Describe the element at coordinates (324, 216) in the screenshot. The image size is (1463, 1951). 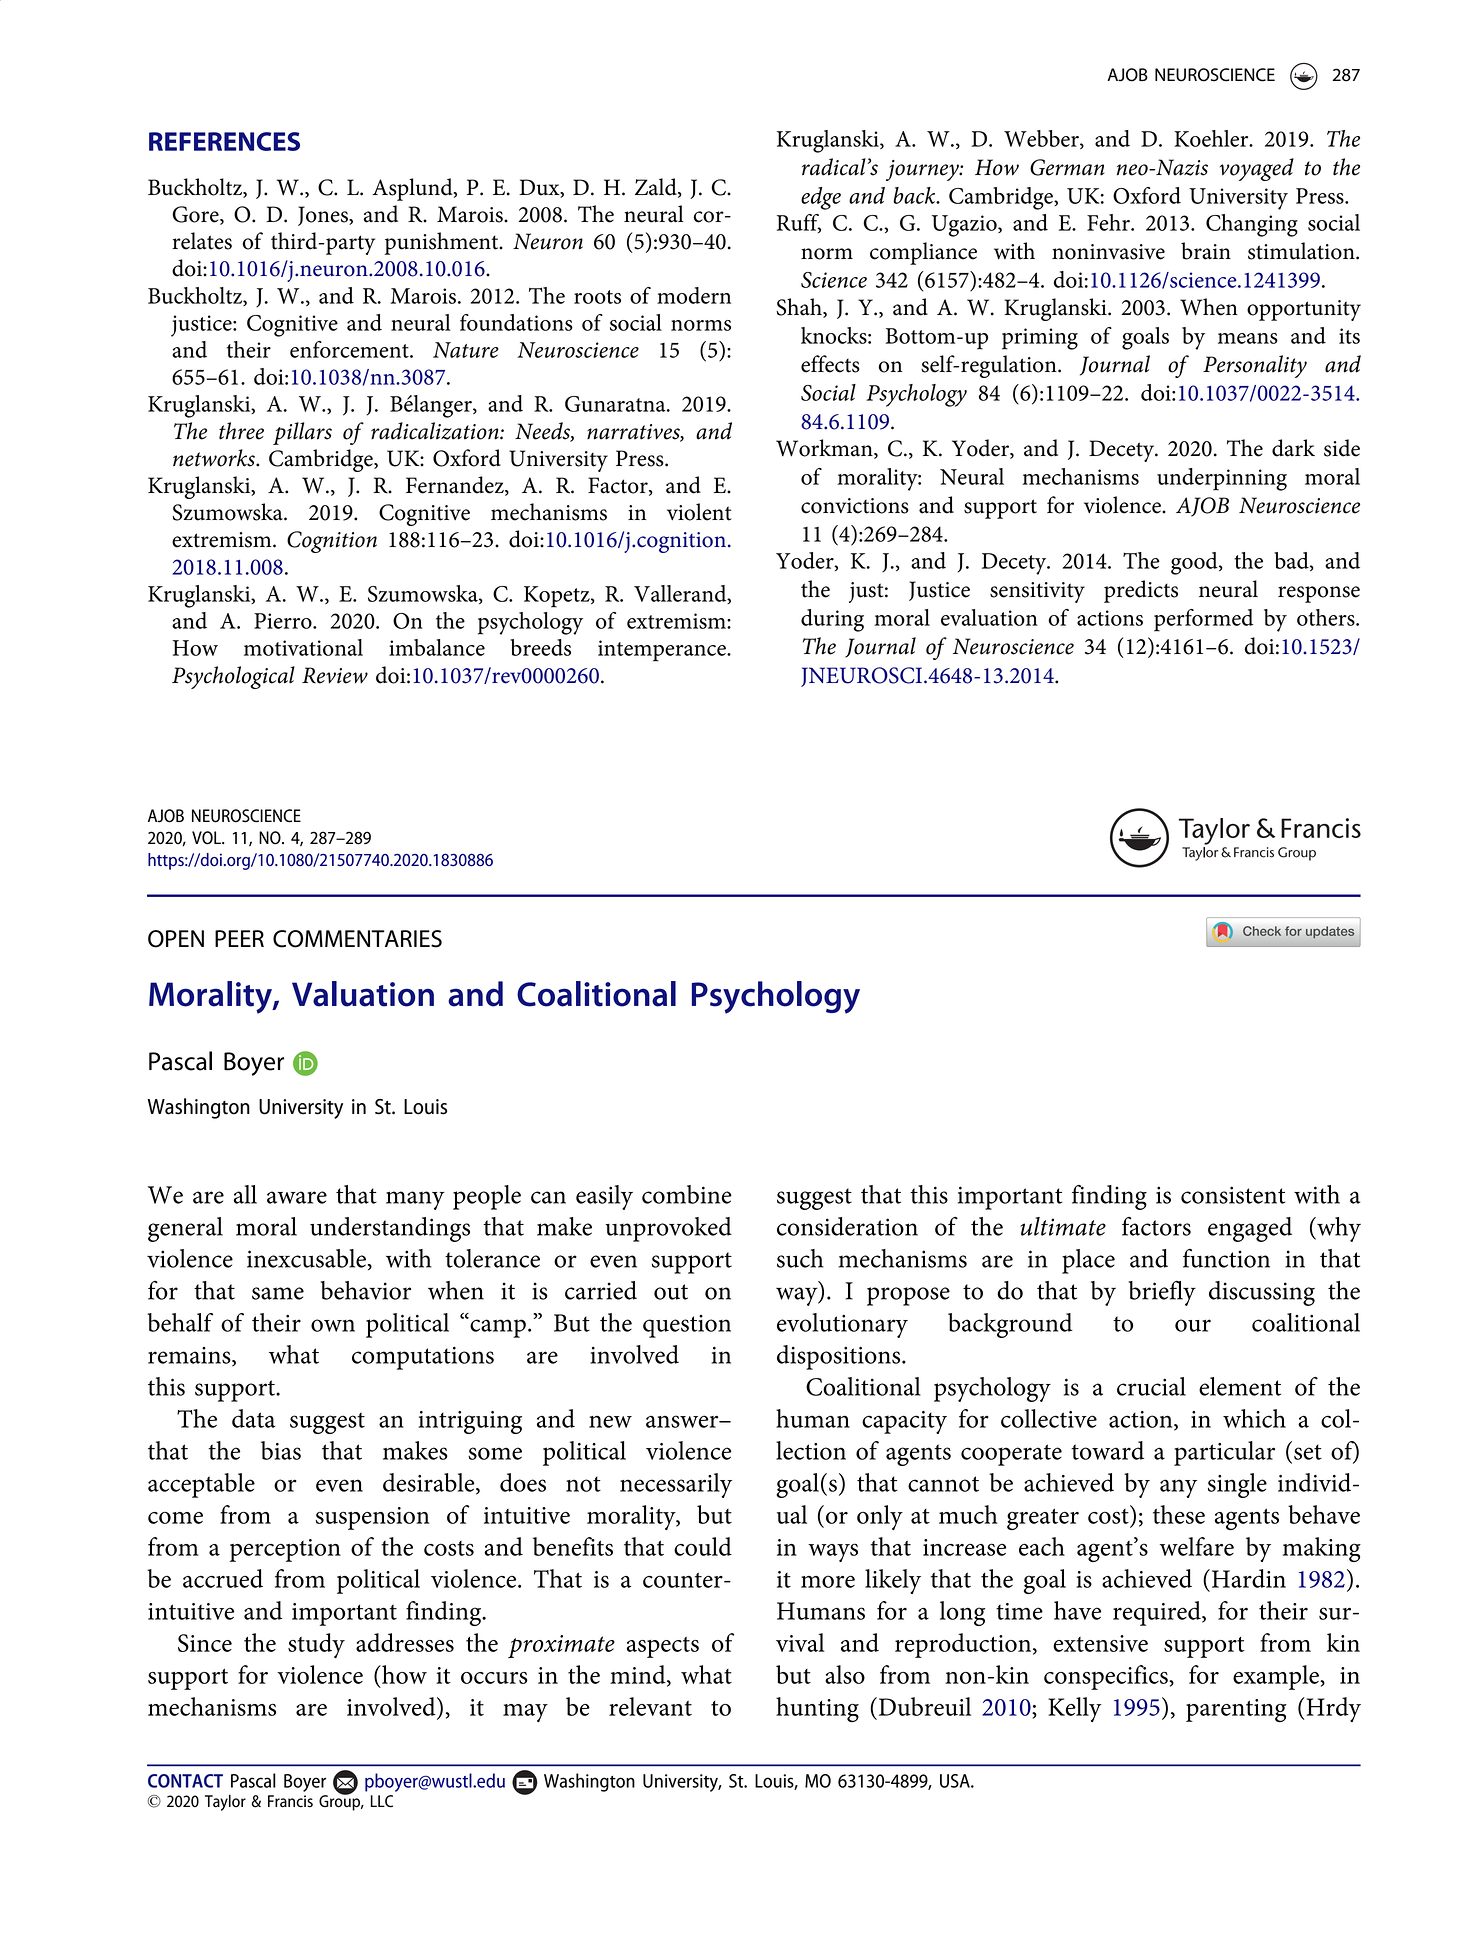
I see `Jones` at that location.
